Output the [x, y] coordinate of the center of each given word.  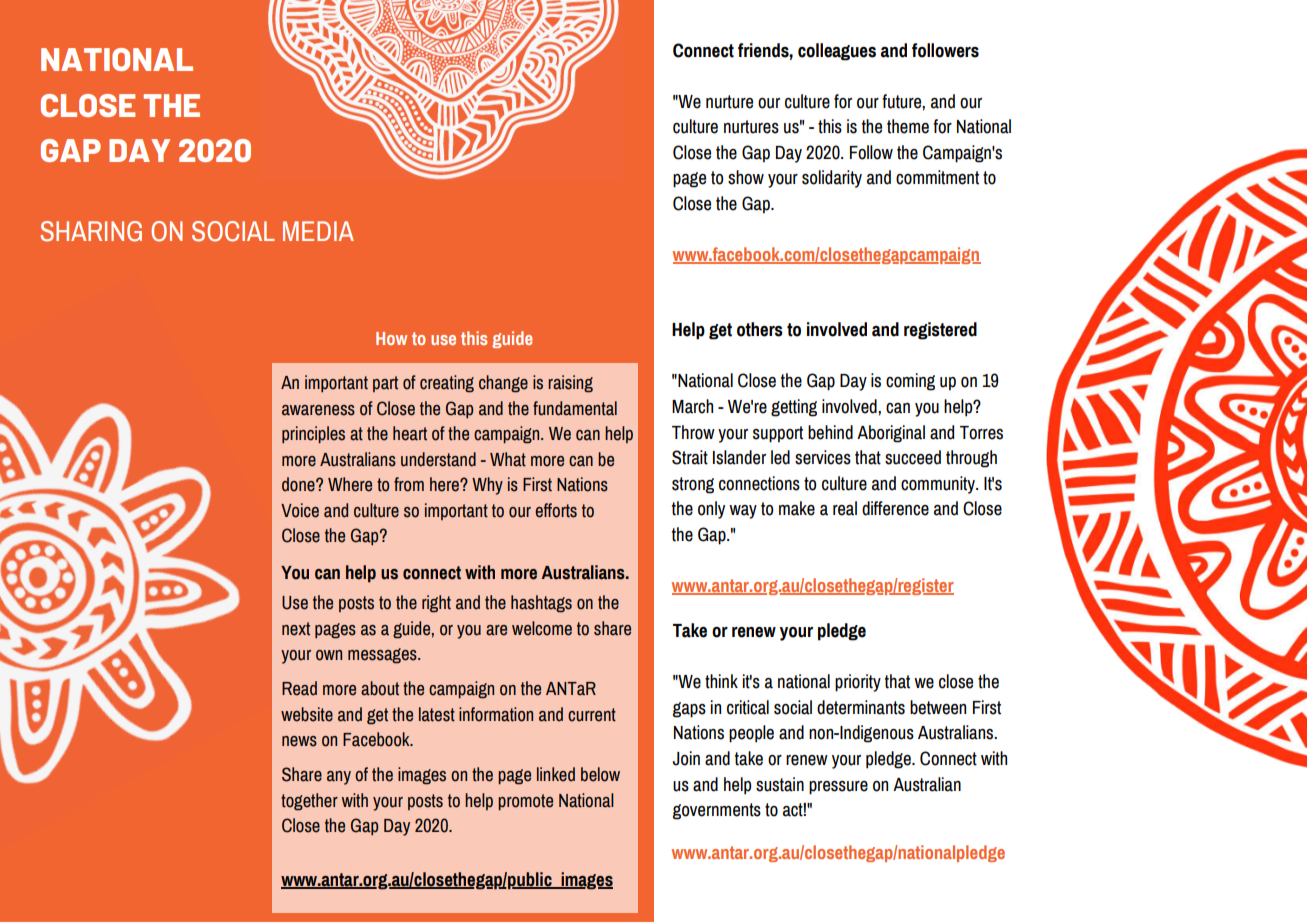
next [296, 629]
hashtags [541, 604]
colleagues [837, 52]
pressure [838, 788]
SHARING [91, 231]
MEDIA [318, 231]
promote [525, 802]
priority [858, 683]
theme [908, 126]
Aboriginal [891, 434]
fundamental [575, 408]
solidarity [832, 179]
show [746, 177]
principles [313, 434]
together [309, 802]
